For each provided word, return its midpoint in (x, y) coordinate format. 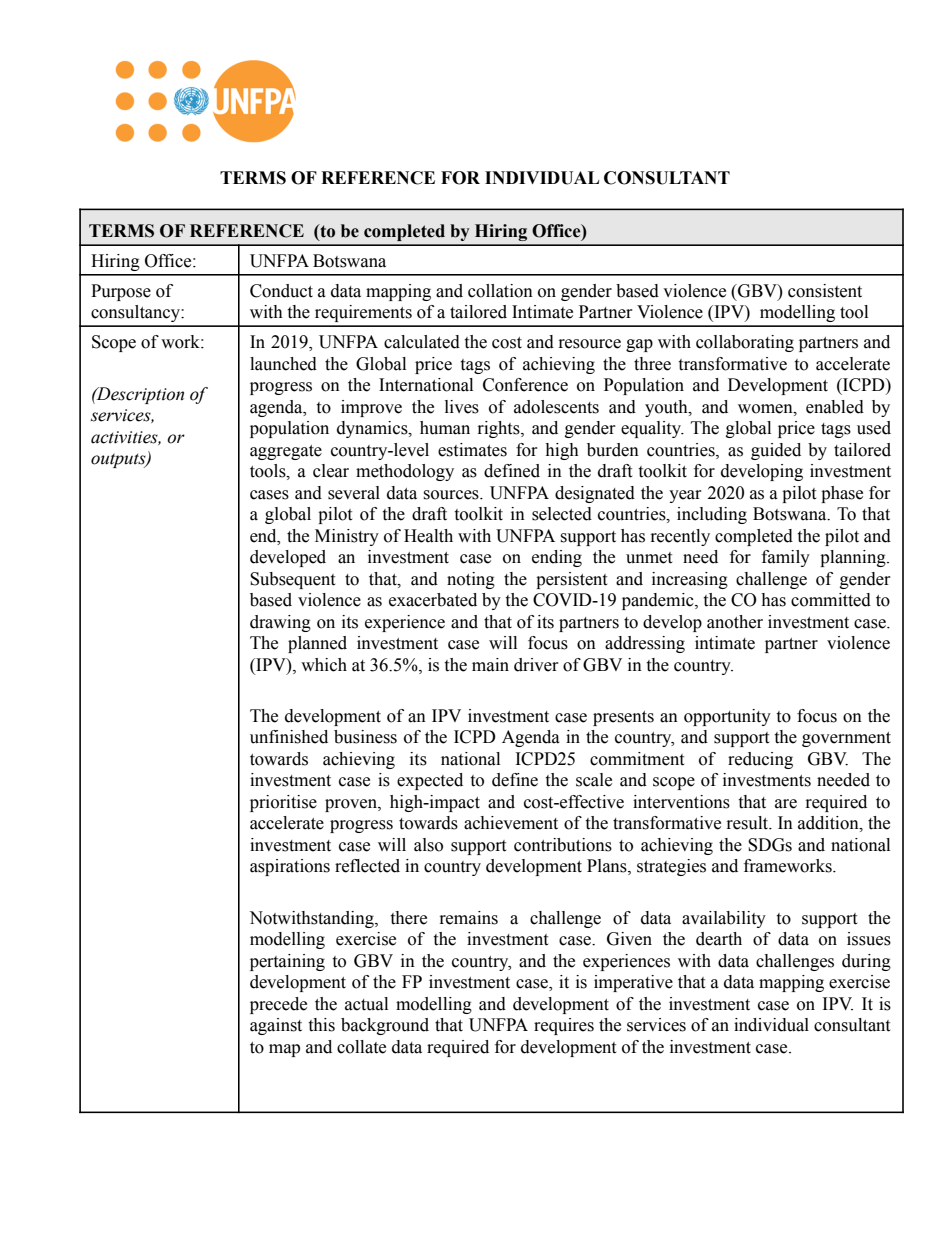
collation (500, 291)
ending (557, 558)
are (786, 804)
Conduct (281, 291)
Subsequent (292, 580)
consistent (825, 291)
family (786, 558)
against (276, 1026)
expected (430, 781)
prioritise (283, 803)
